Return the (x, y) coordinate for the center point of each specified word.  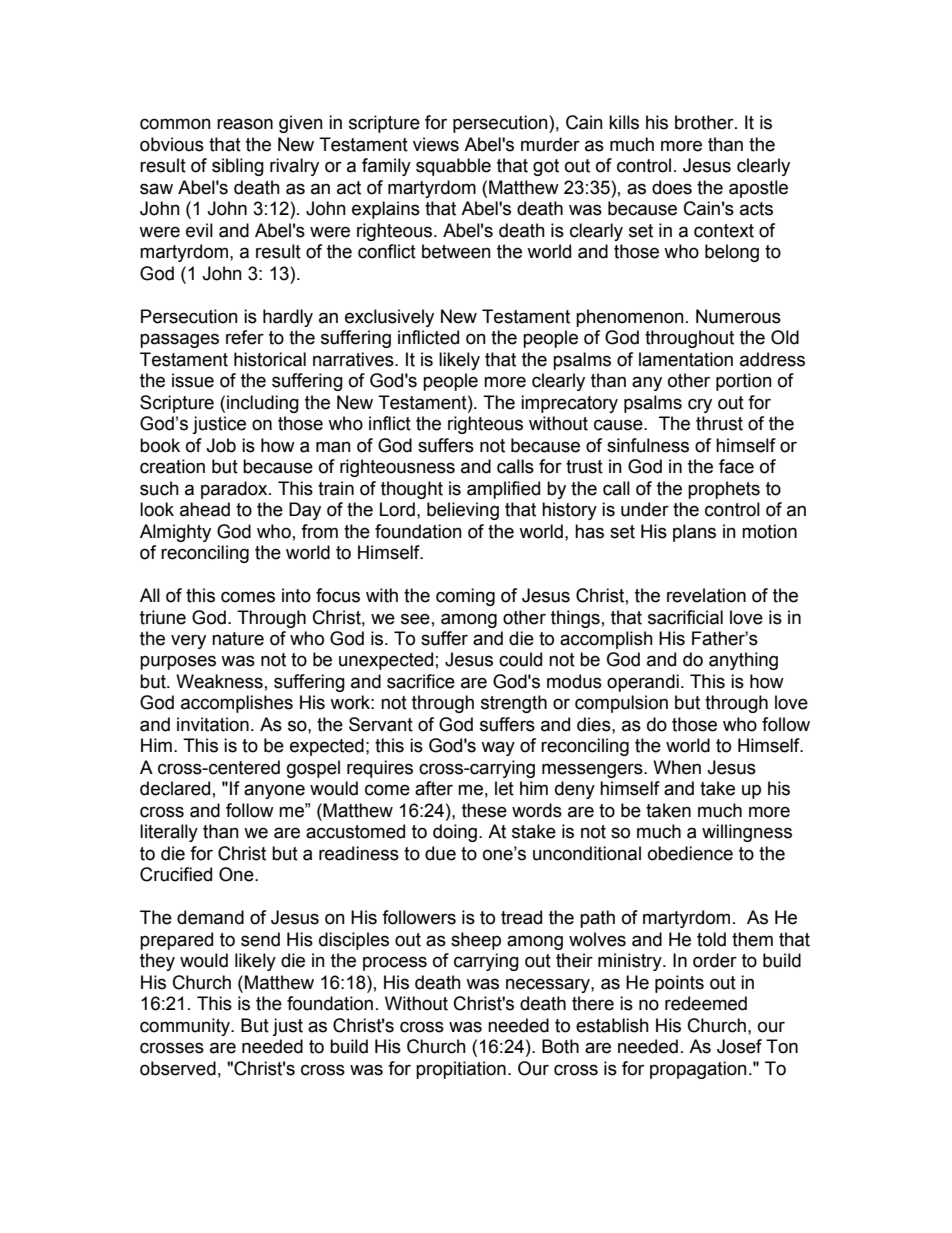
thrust (719, 423)
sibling (238, 167)
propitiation (461, 1070)
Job (221, 445)
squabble (453, 167)
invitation (213, 724)
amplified (503, 490)
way (498, 748)
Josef (739, 1046)
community (186, 1027)
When (677, 767)
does (672, 187)
